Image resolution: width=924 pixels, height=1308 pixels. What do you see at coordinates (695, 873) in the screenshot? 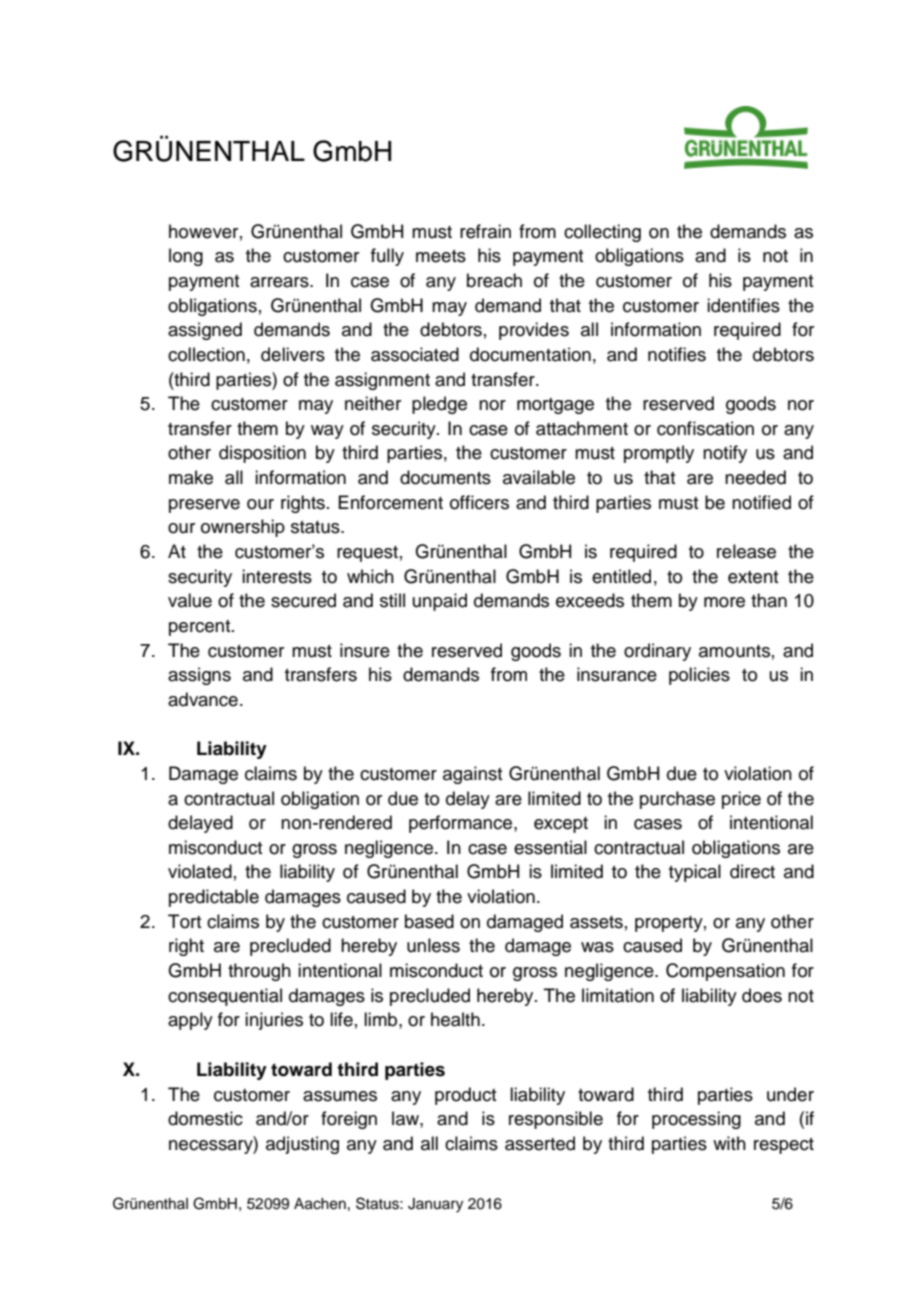
I see `typical` at bounding box center [695, 873].
